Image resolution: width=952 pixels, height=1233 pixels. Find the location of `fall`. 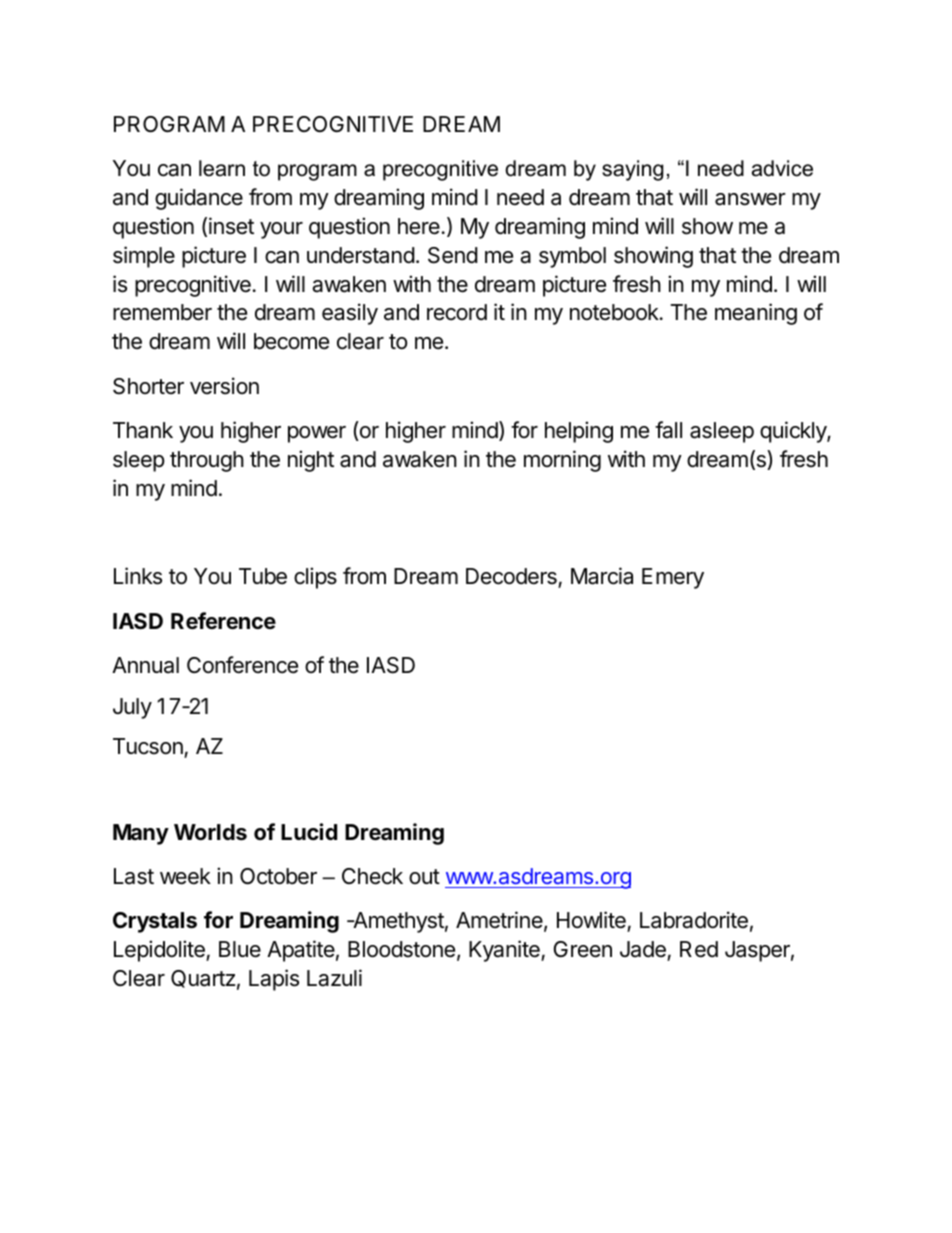

fall is located at coordinates (668, 430).
